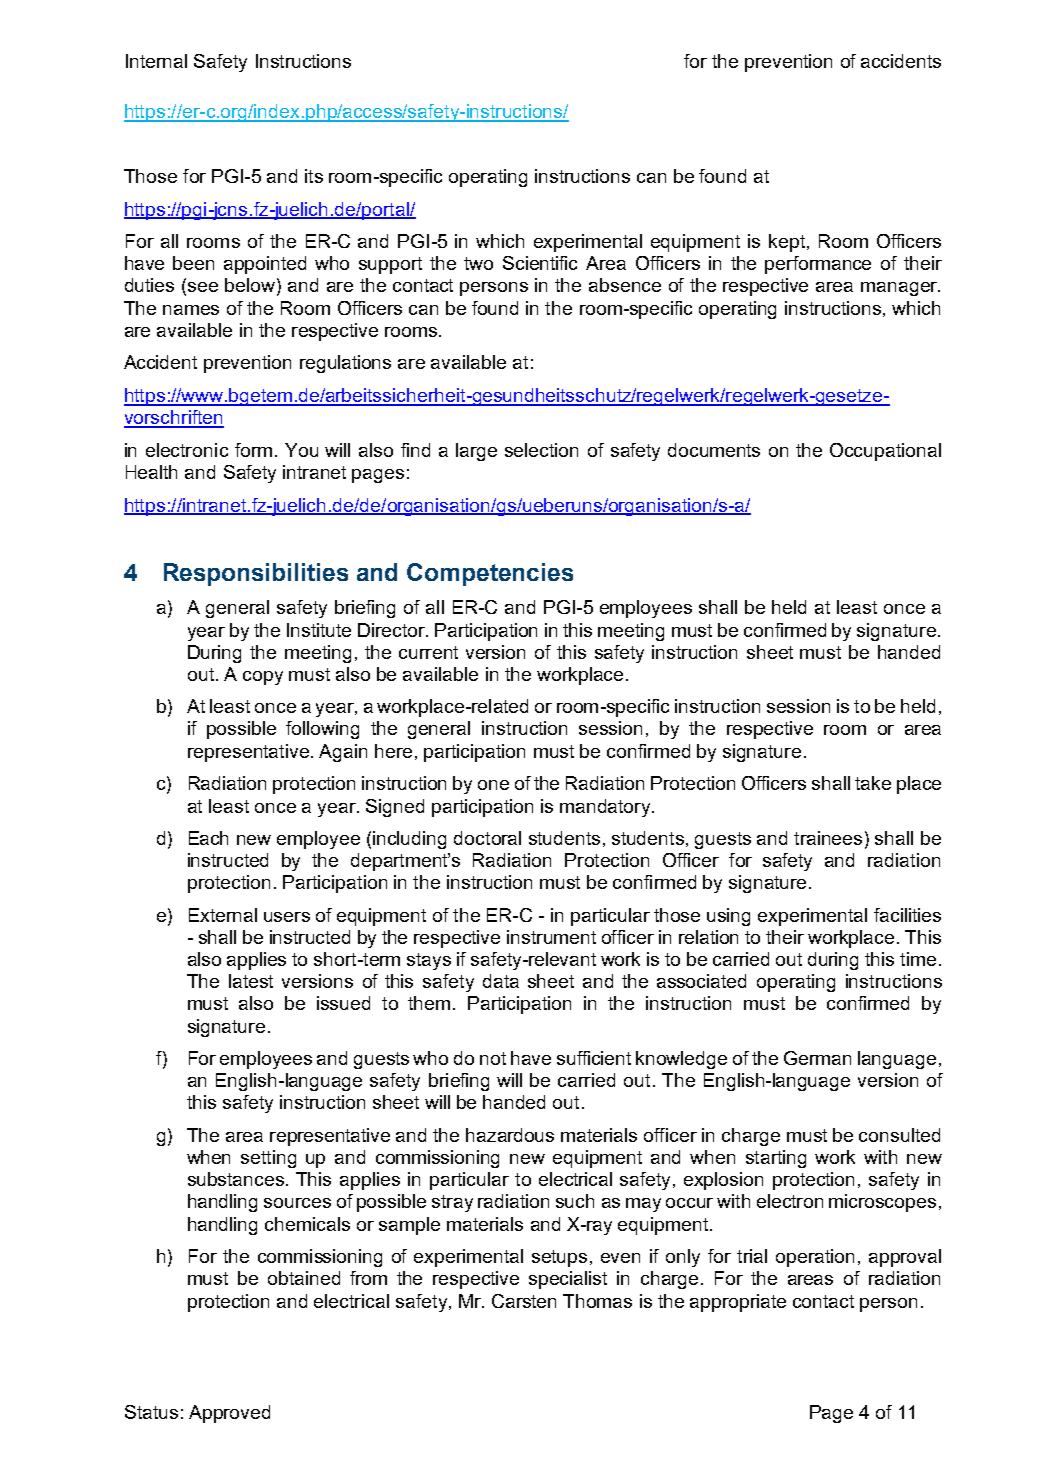  Describe the element at coordinates (540, 263) in the image. I see `Scientific` at that location.
